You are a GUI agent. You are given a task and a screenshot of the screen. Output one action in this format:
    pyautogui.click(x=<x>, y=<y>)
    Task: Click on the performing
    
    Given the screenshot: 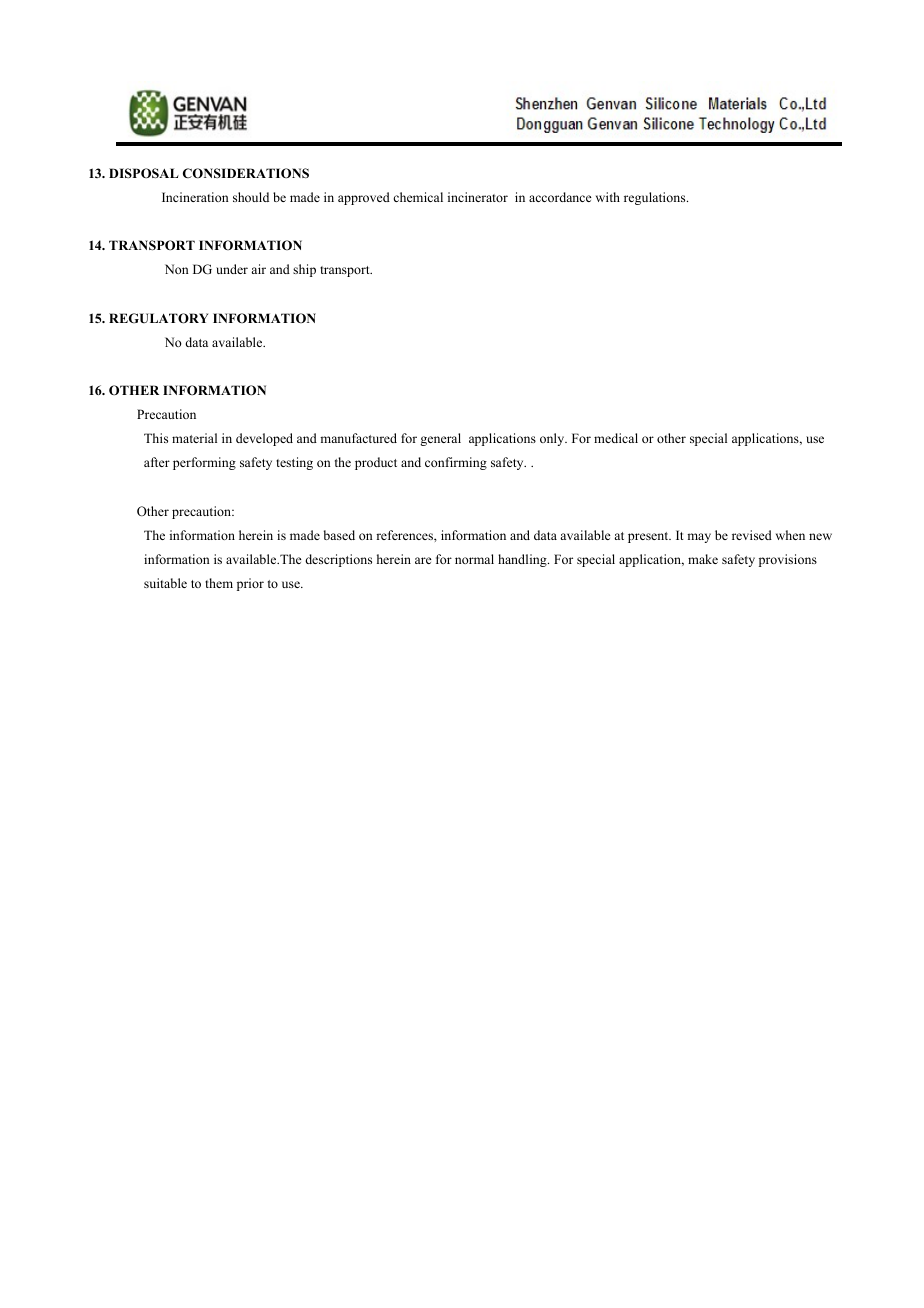 What is the action you would take?
    pyautogui.click(x=204, y=463)
